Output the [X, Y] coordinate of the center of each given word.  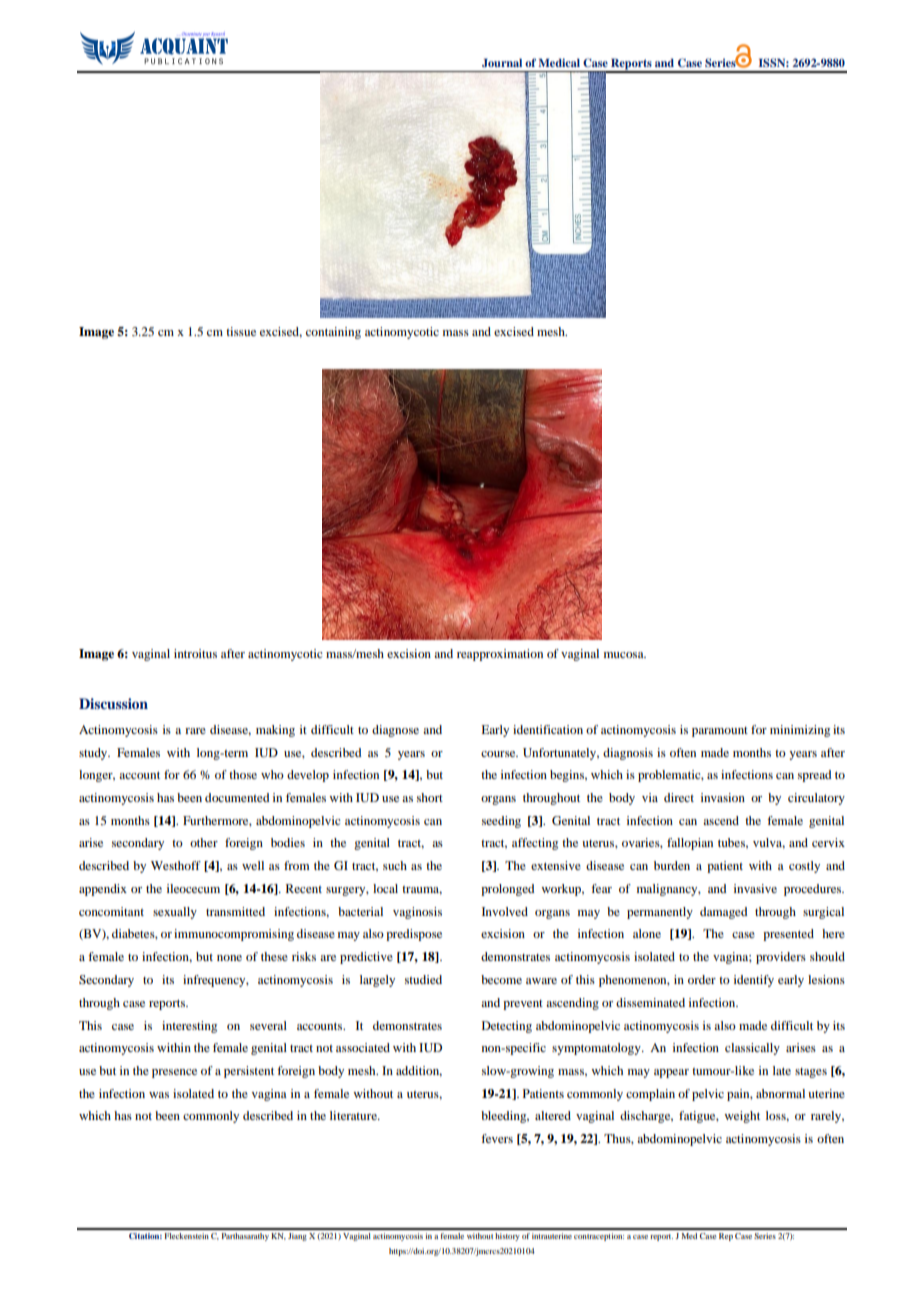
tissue [241, 331]
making [275, 731]
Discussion [113, 703]
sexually [175, 913]
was [159, 1095]
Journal [502, 63]
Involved [505, 911]
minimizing [800, 731]
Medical [559, 62]
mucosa [625, 655]
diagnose [395, 731]
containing [333, 333]
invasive [755, 888]
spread [815, 776]
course [499, 754]
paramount [720, 732]
